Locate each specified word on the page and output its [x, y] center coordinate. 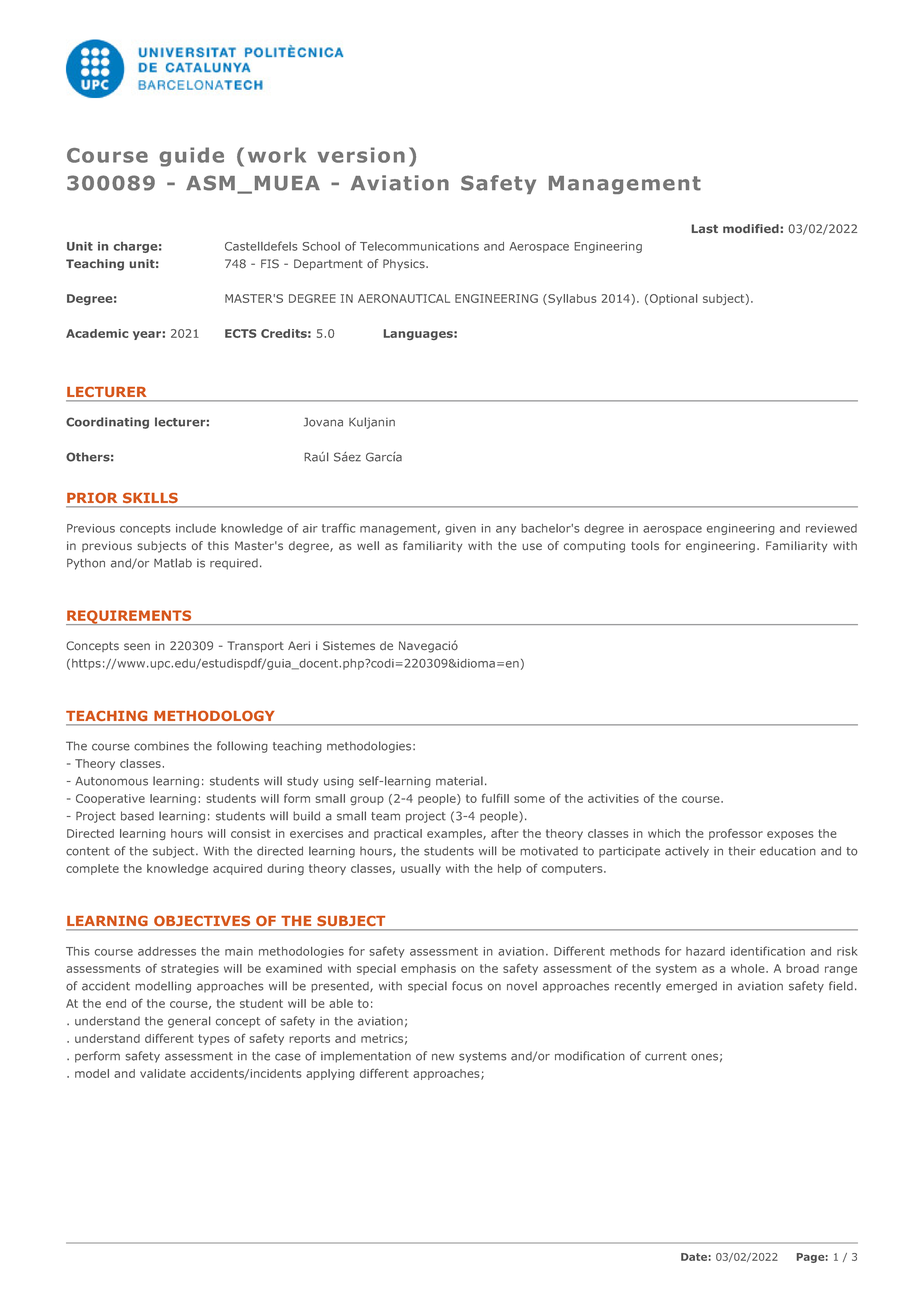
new [443, 1057]
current [666, 1056]
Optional [673, 299]
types [214, 1039]
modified [752, 228]
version [361, 155]
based [137, 816]
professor [736, 834]
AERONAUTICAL [404, 298]
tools [645, 546]
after [505, 833]
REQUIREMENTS [130, 617]
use [532, 547]
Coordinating [107, 423]
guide [191, 157]
